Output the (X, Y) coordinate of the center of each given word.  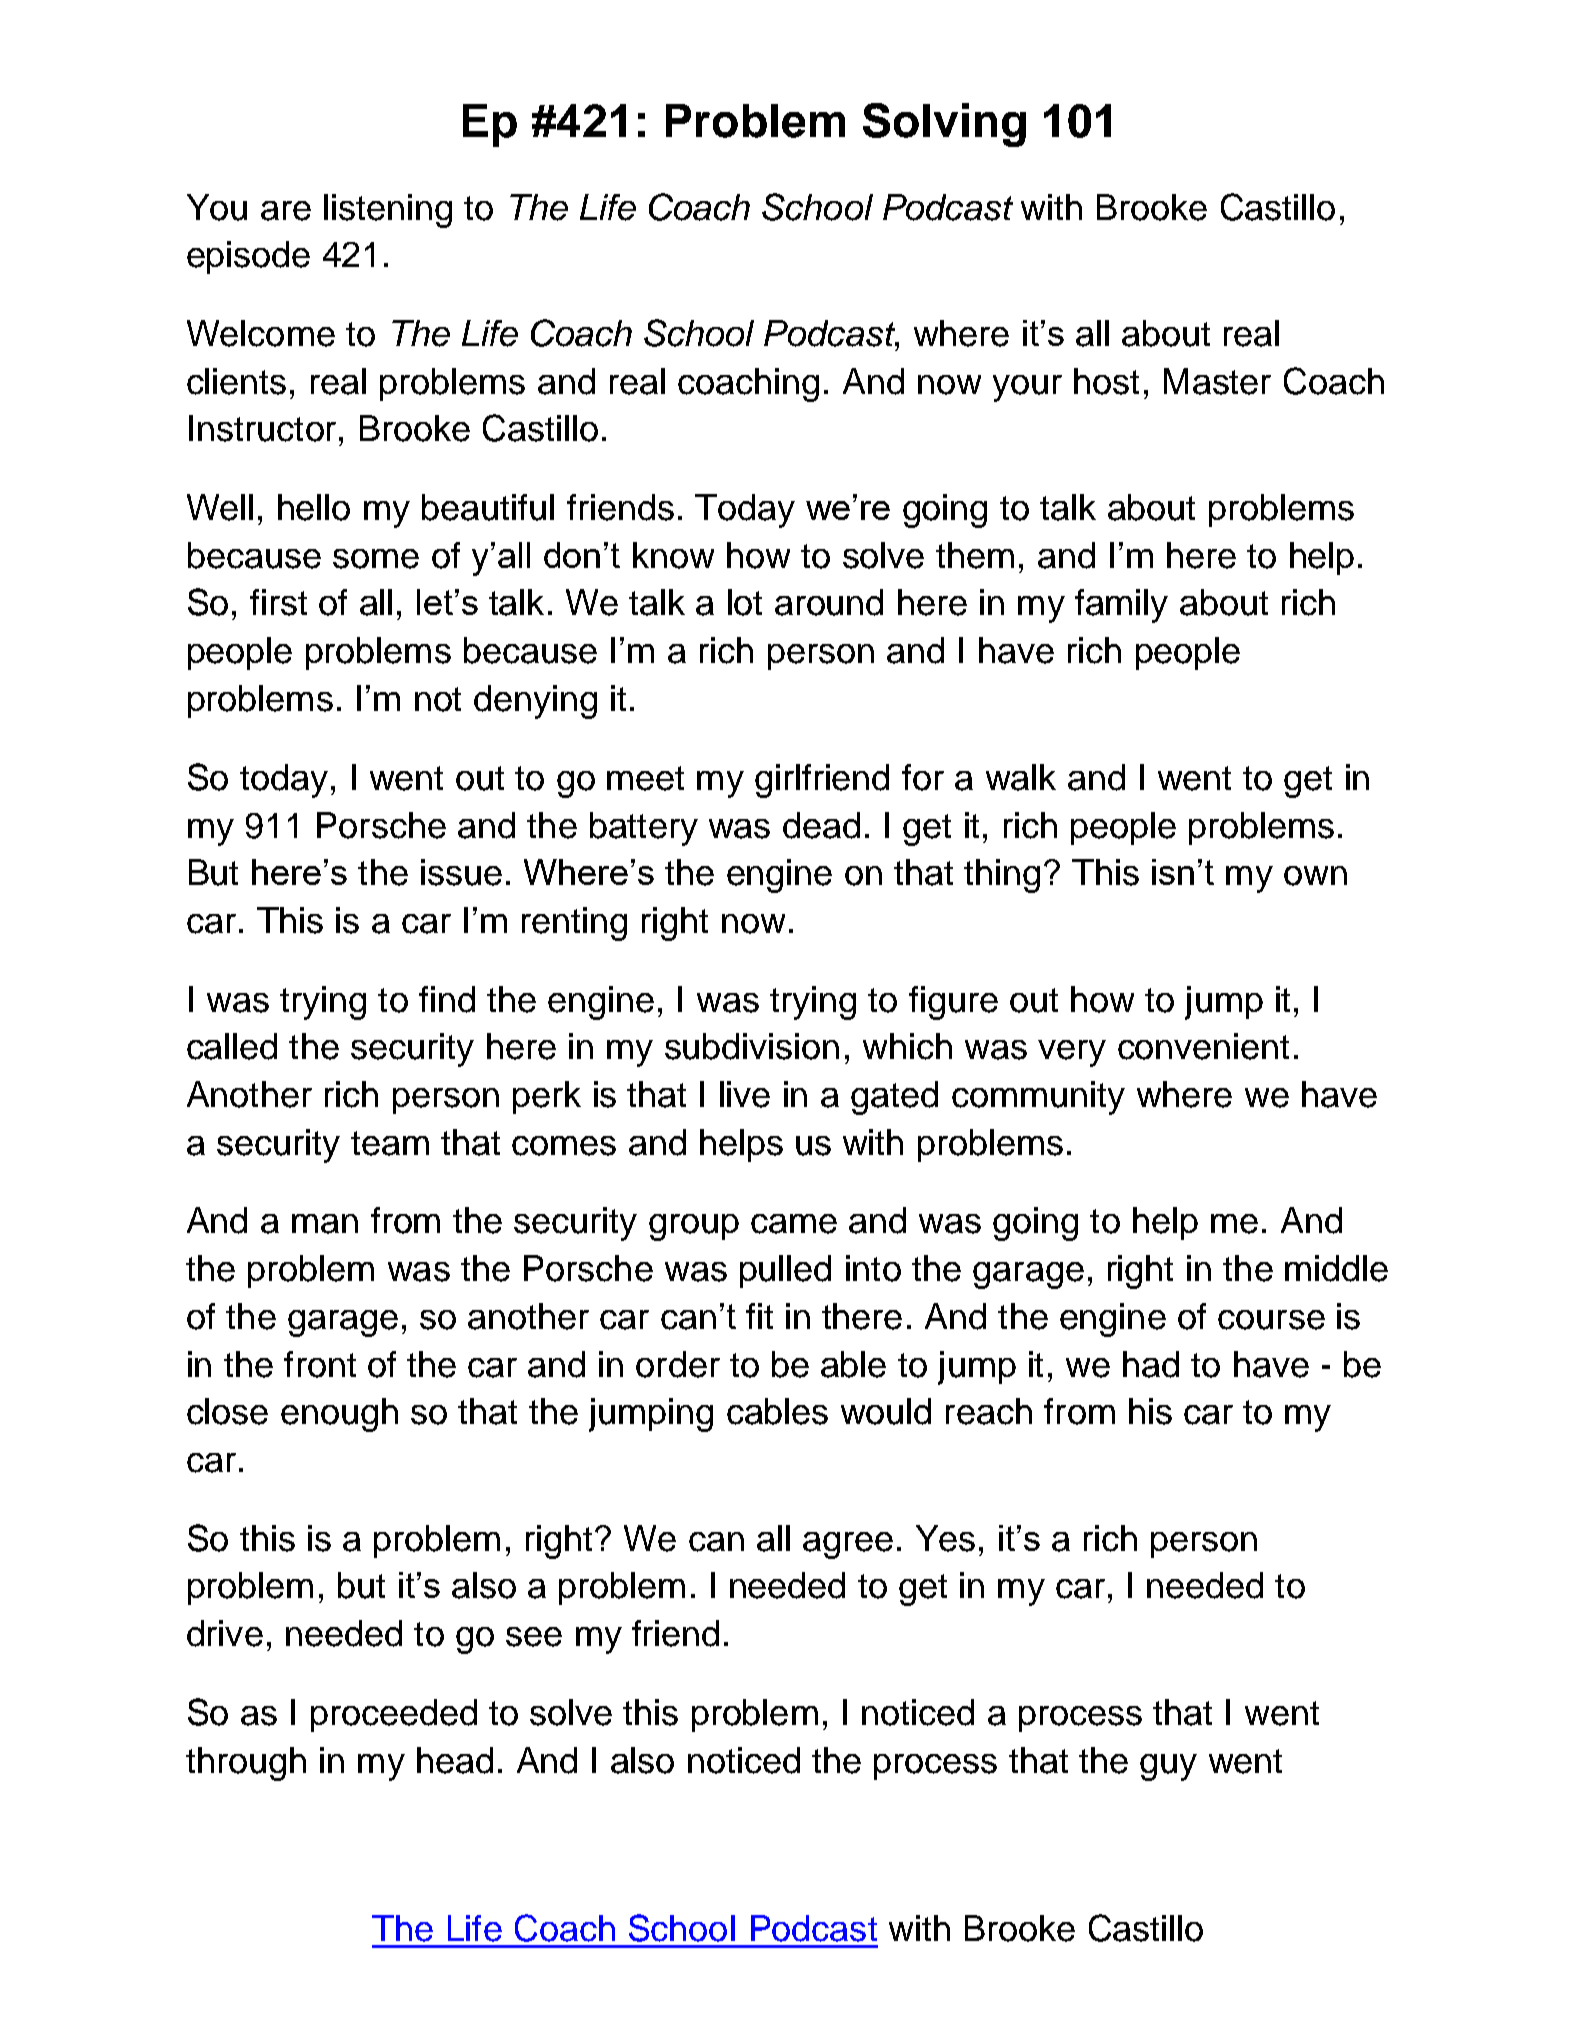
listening (388, 211)
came (794, 1224)
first (278, 602)
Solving (944, 125)
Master (1217, 381)
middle (1336, 1268)
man (325, 1224)
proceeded (394, 1715)
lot (745, 602)
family (1121, 606)
